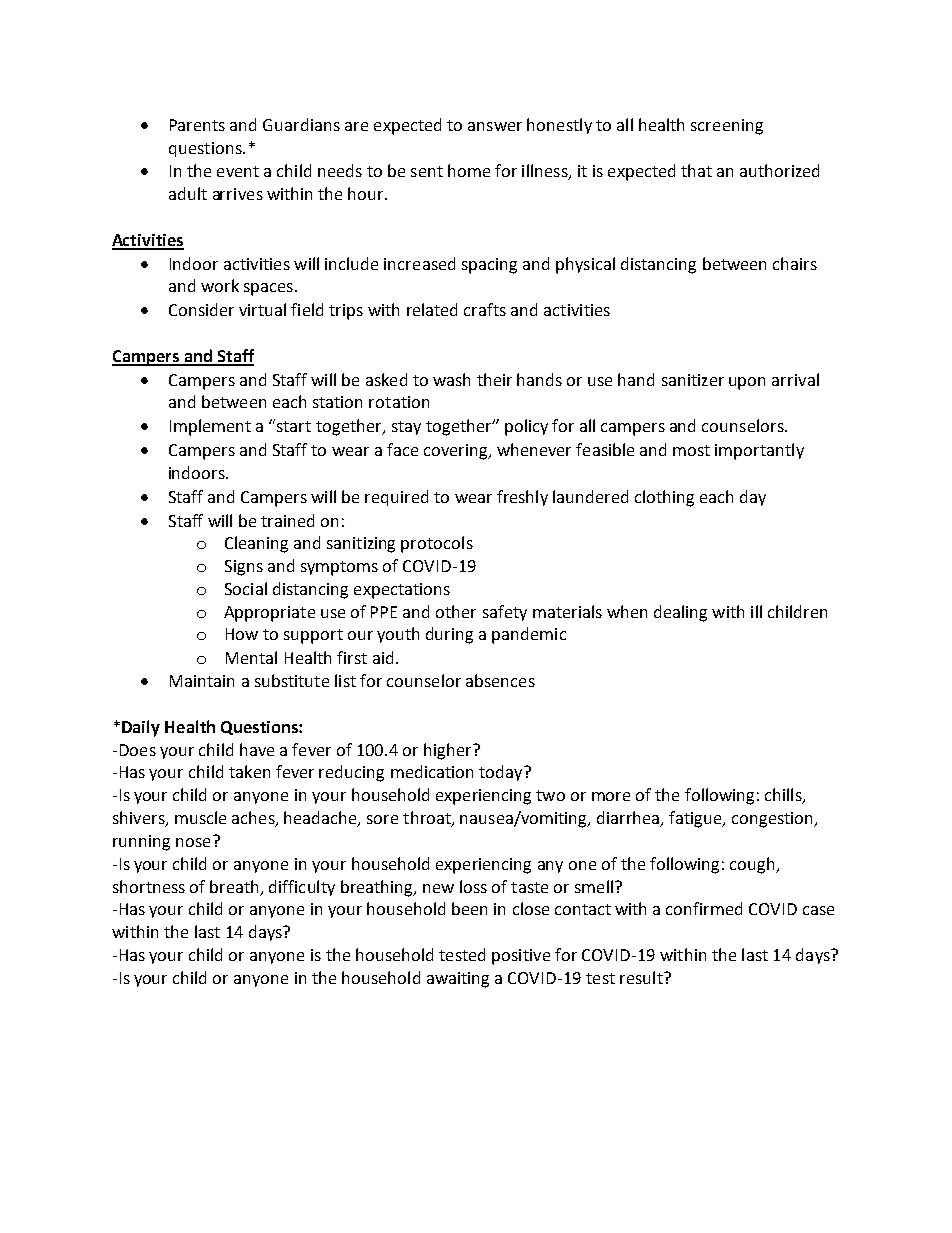  Describe the element at coordinates (238, 171) in the page. I see `event` at that location.
